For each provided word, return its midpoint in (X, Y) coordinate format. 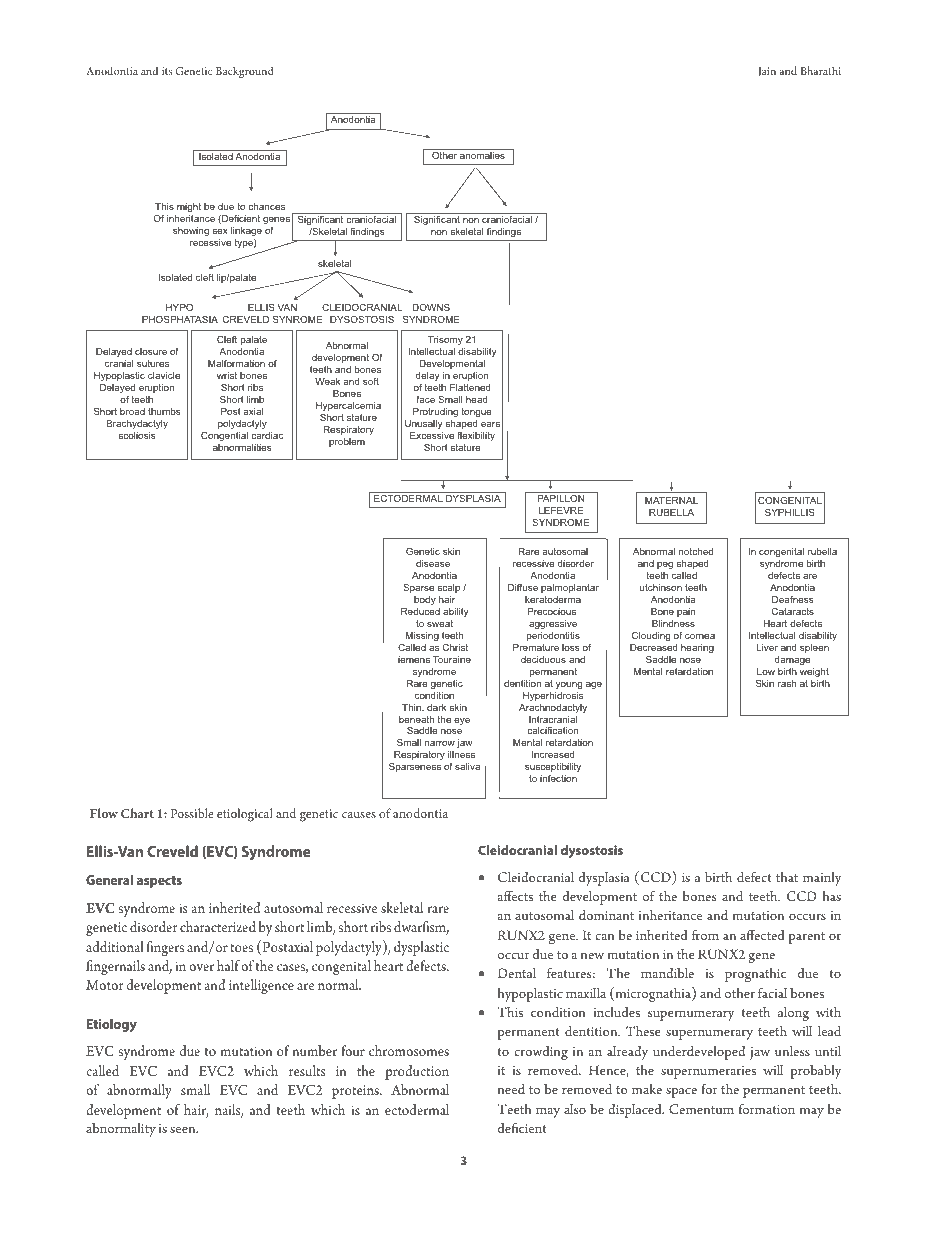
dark (436, 707)
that (787, 877)
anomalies (482, 155)
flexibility (476, 436)
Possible (192, 813)
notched (696, 551)
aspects (159, 882)
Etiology (112, 1025)
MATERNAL (671, 500)
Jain (767, 72)
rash (787, 683)
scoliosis (137, 435)
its (167, 71)
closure (151, 351)
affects (515, 895)
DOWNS (431, 307)
